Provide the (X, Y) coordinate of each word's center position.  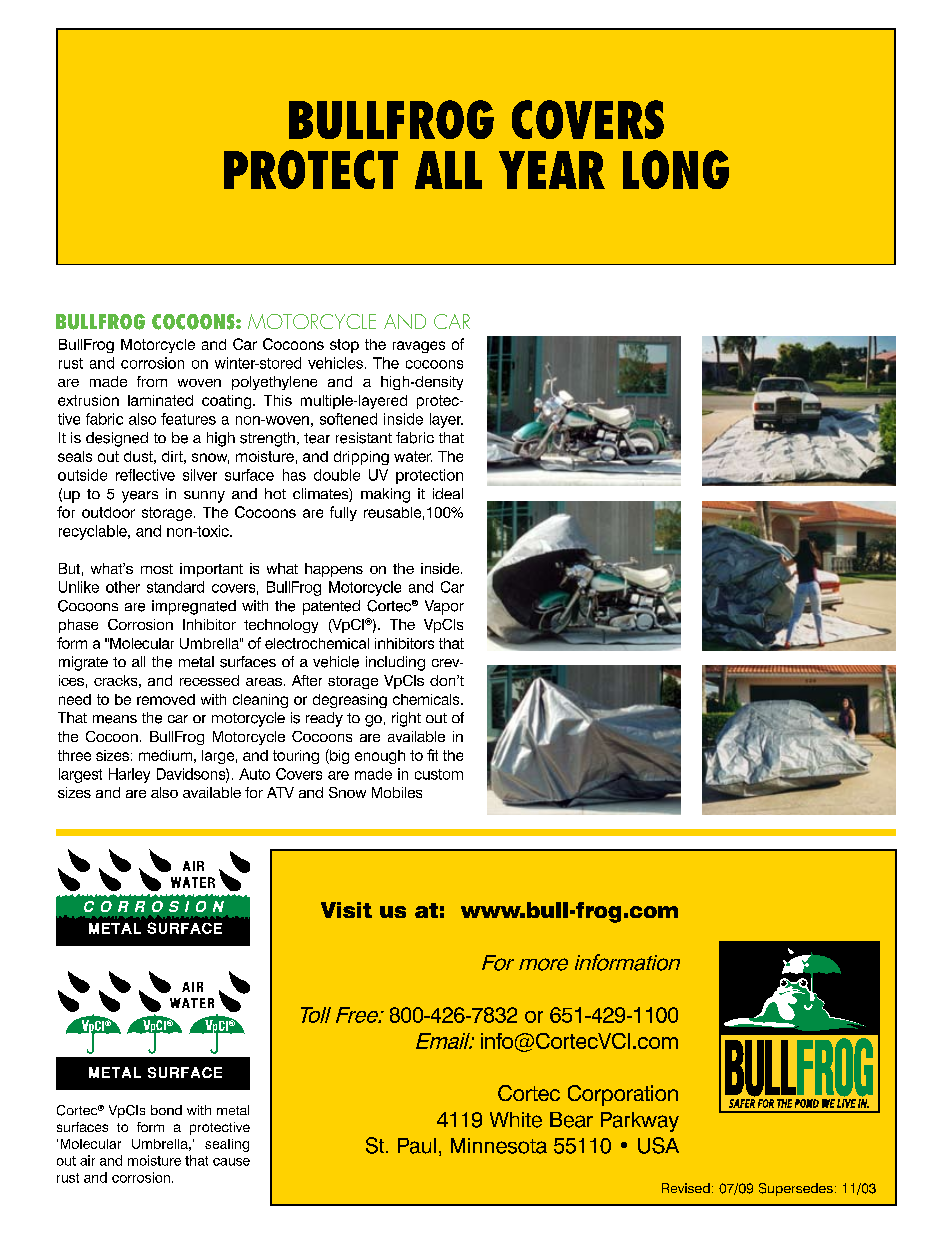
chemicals (427, 699)
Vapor (444, 607)
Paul (417, 1146)
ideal (448, 493)
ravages (419, 347)
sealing (227, 1145)
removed (166, 699)
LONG (676, 169)
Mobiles (397, 792)
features (188, 419)
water (413, 456)
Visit (346, 910)
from (152, 381)
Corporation (623, 1095)
